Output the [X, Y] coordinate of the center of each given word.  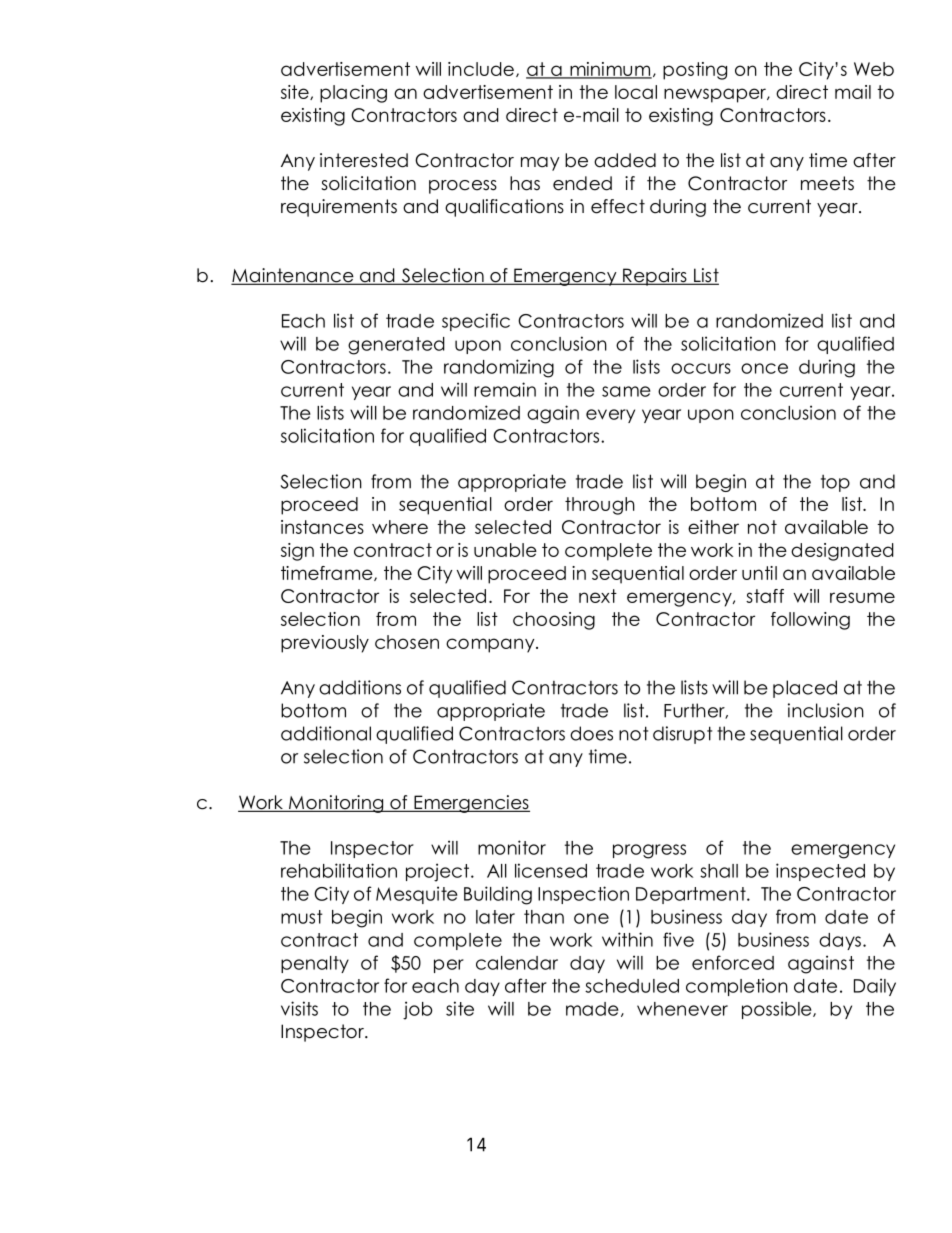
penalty [315, 964]
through [600, 506]
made [592, 1009]
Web [874, 69]
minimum [610, 70]
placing [353, 94]
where [400, 527]
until [759, 573]
